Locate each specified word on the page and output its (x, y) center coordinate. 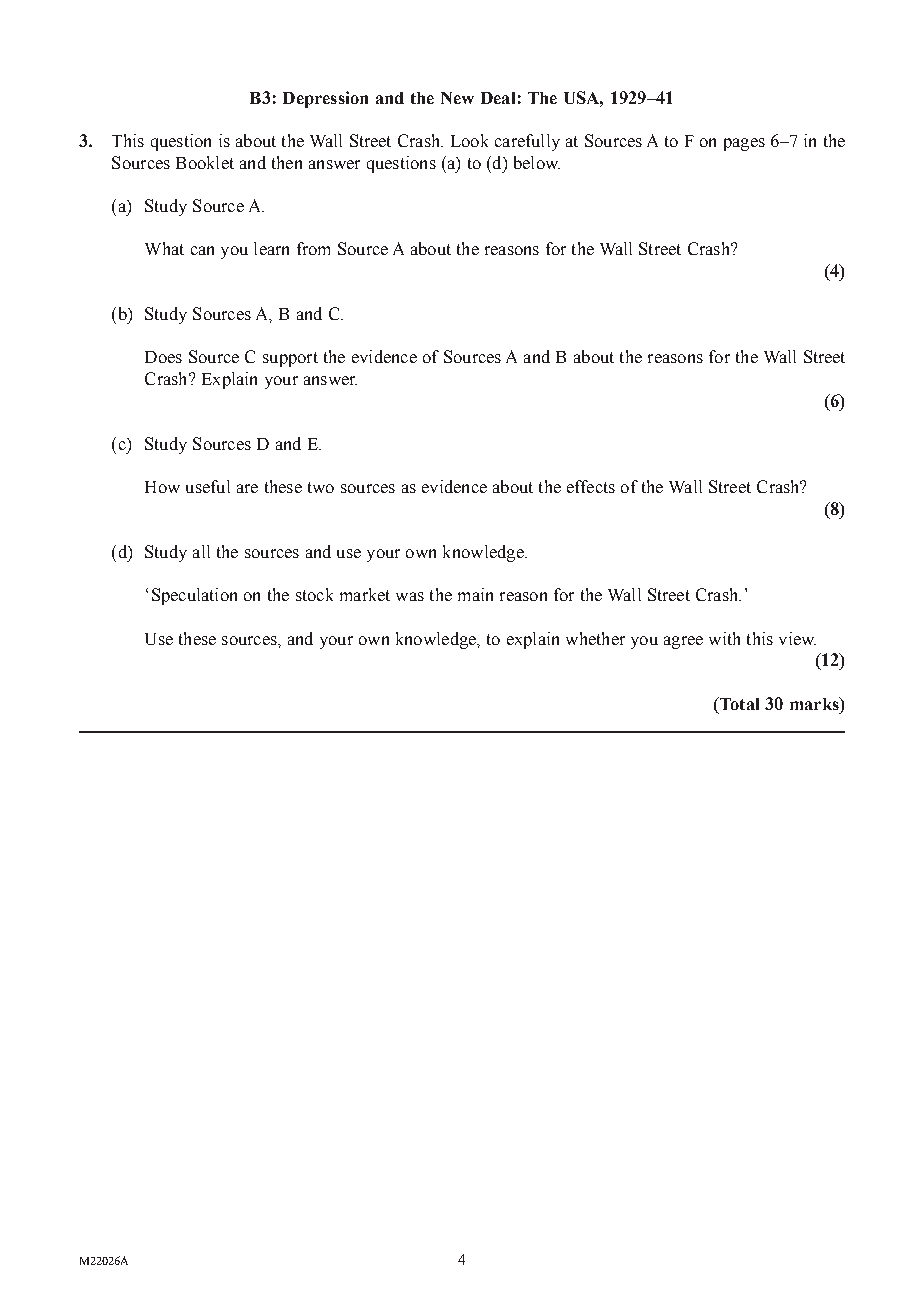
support (290, 359)
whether (595, 638)
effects (591, 486)
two (321, 487)
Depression (325, 99)
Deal (498, 98)
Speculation (194, 596)
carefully (527, 142)
